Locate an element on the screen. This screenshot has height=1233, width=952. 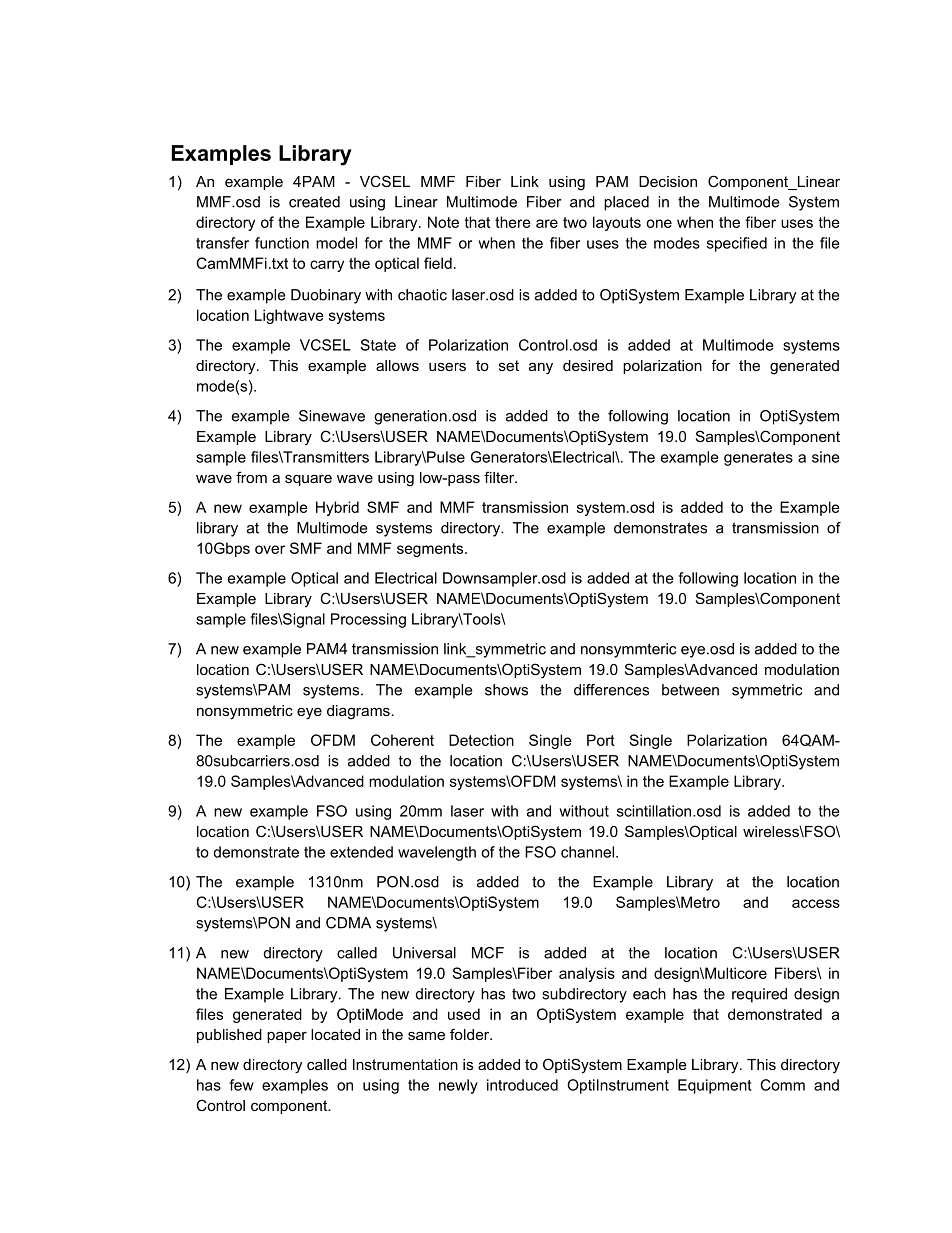
created is located at coordinates (314, 202).
